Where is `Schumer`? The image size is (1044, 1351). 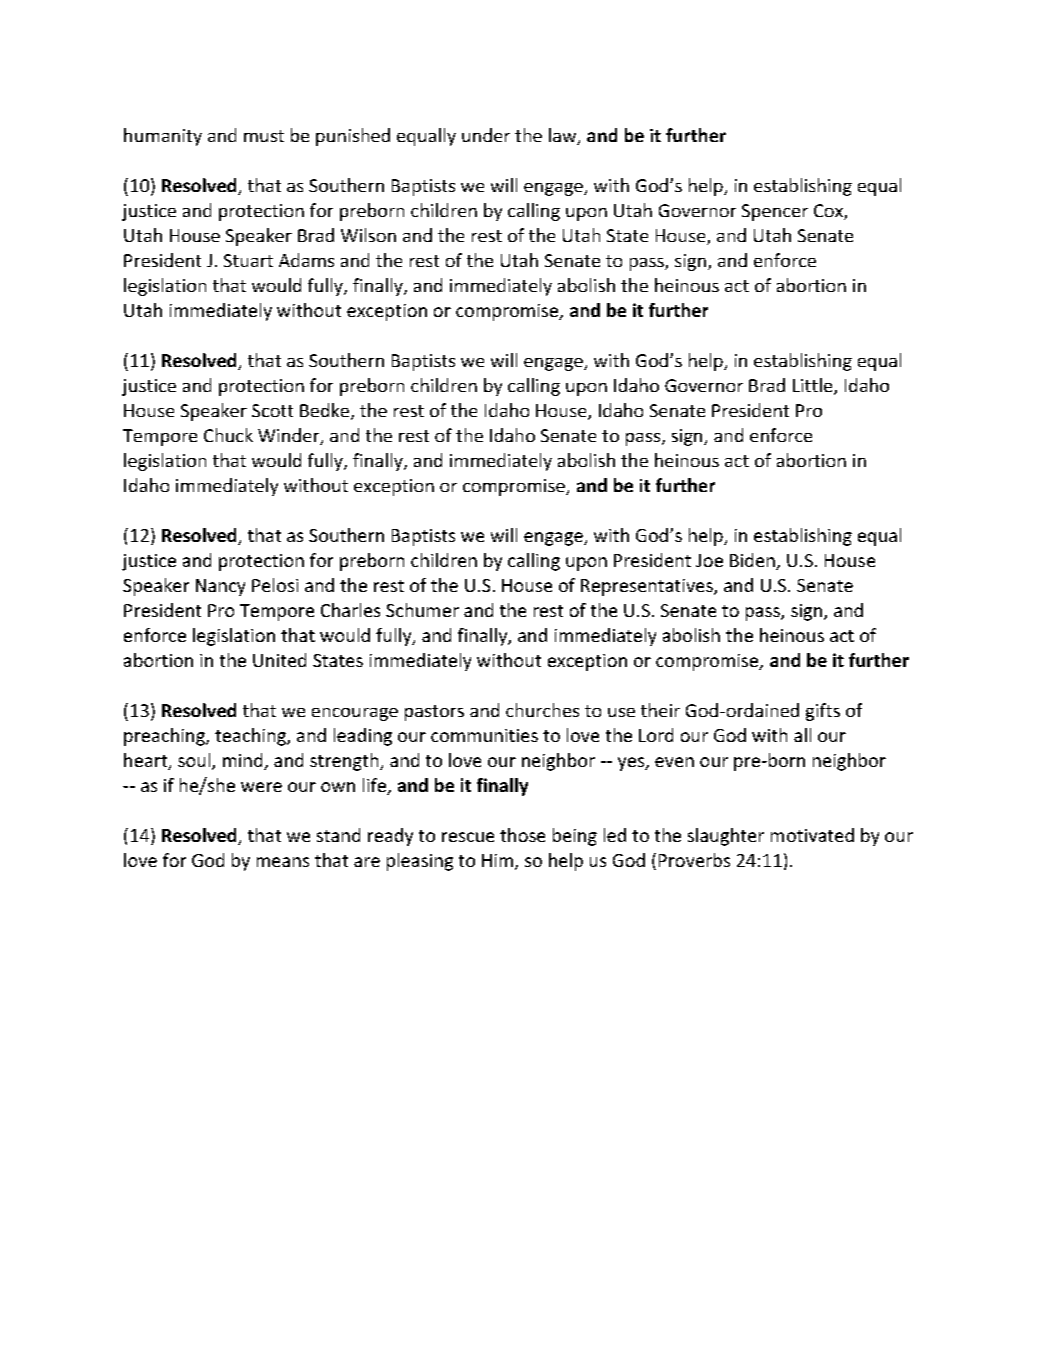
Schumer is located at coordinates (422, 610).
